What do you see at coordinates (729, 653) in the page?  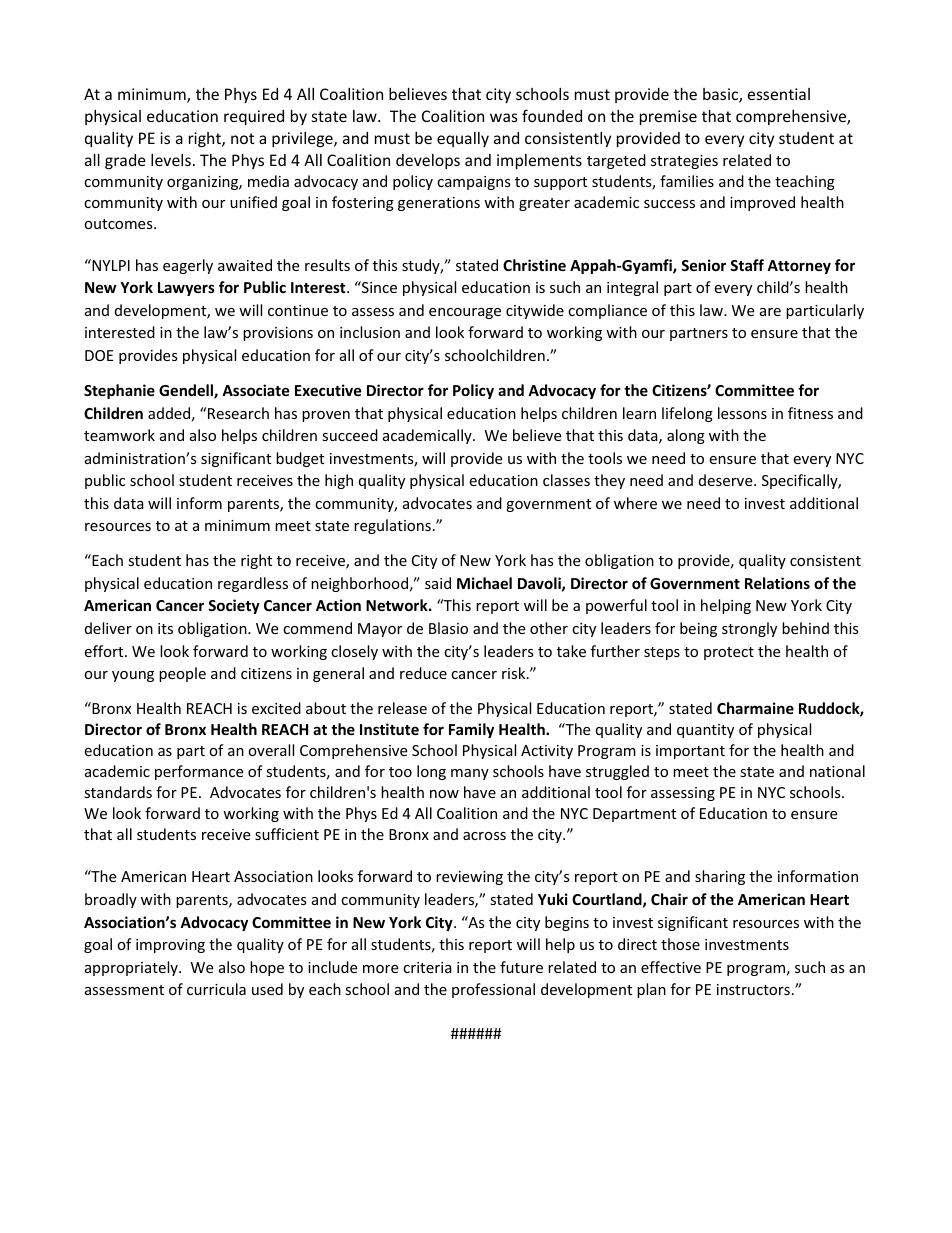 I see `protect` at bounding box center [729, 653].
